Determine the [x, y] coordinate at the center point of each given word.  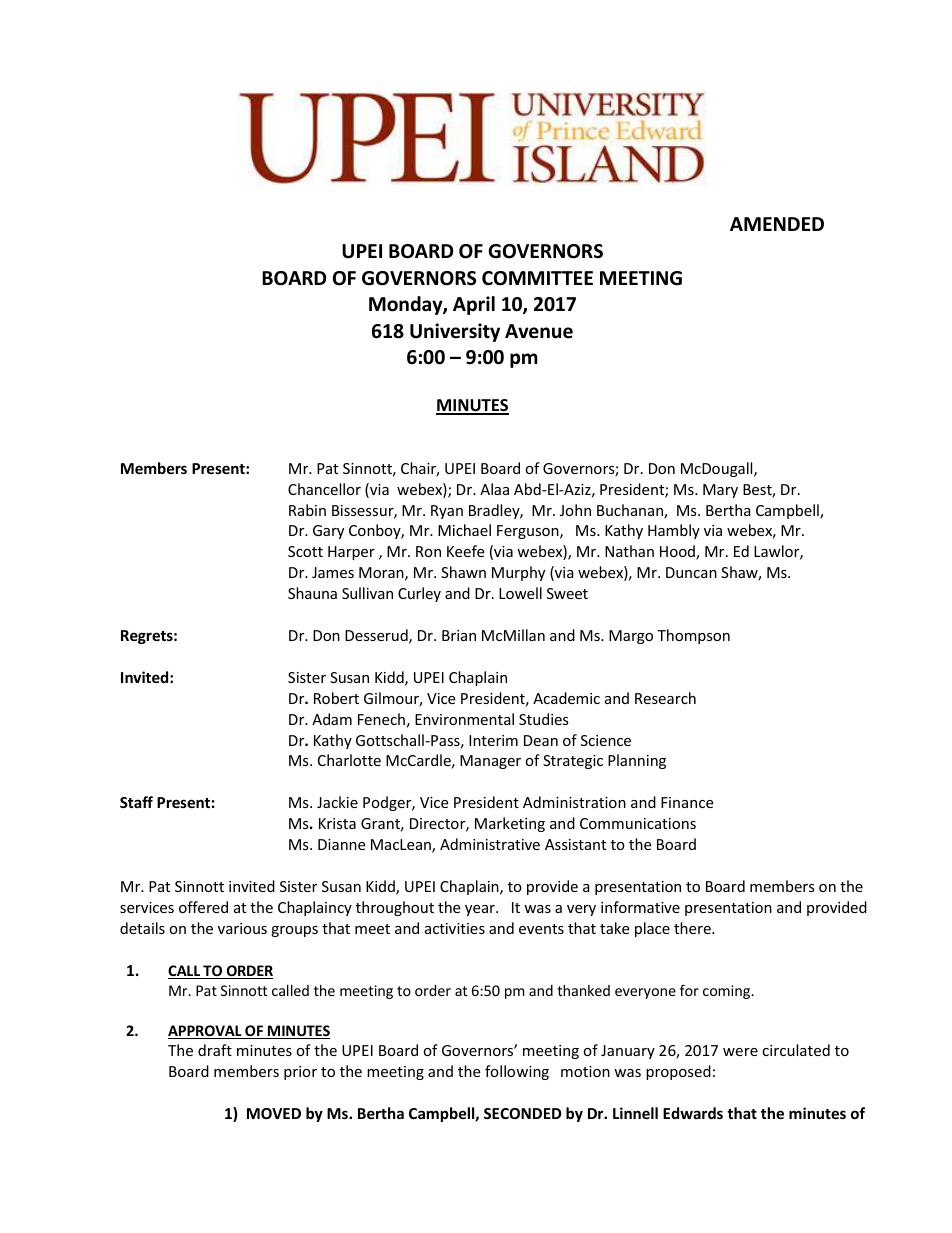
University [455, 332]
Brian [459, 635]
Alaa [494, 489]
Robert [336, 698]
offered [203, 907]
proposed [678, 1072]
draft [215, 1050]
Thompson [693, 636]
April [474, 305]
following [517, 1072]
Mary [720, 491]
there [693, 928]
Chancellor [324, 489]
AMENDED [777, 224]
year [481, 910]
